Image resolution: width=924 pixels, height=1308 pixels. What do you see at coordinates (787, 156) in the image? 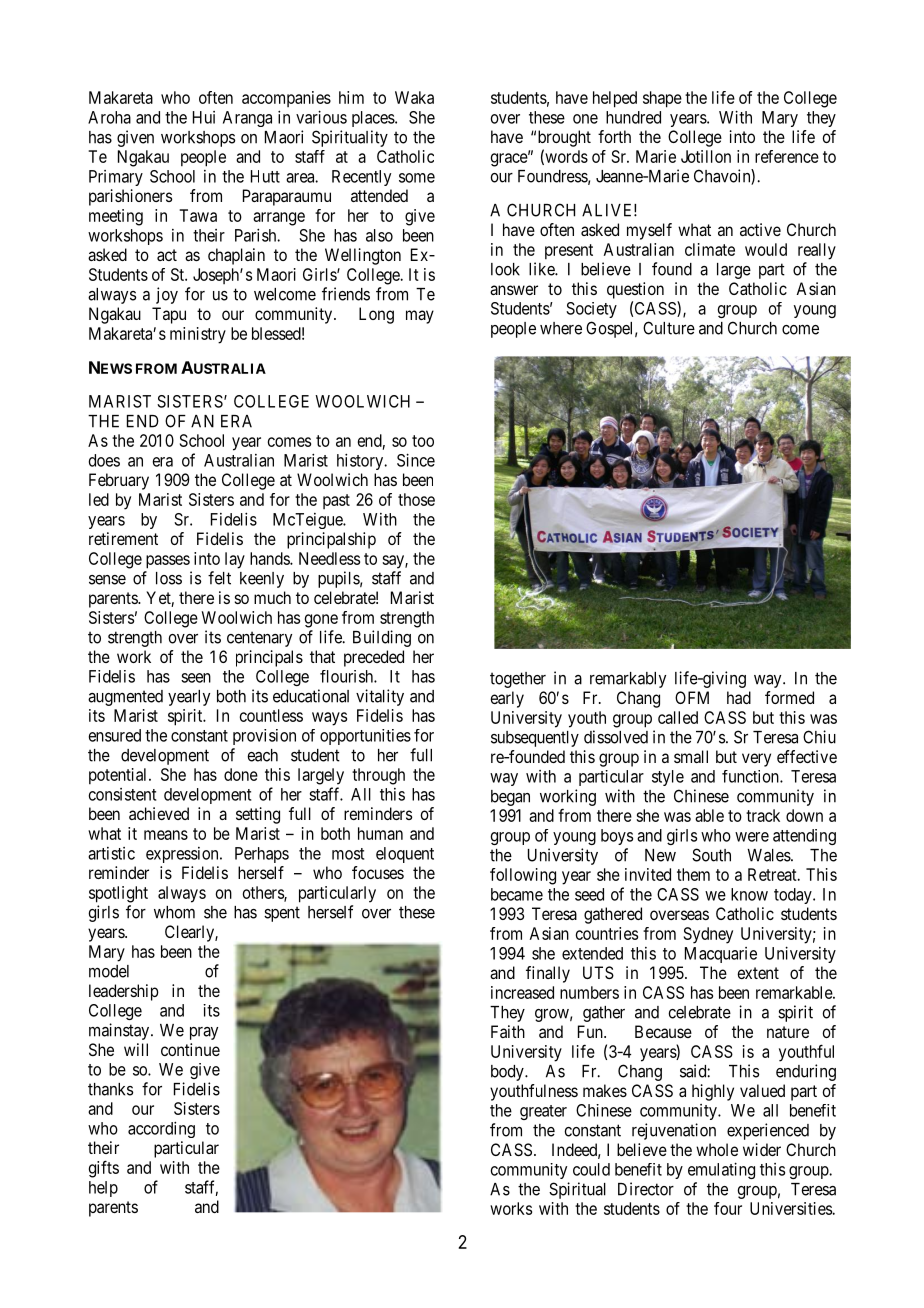
I see `reference` at bounding box center [787, 156].
